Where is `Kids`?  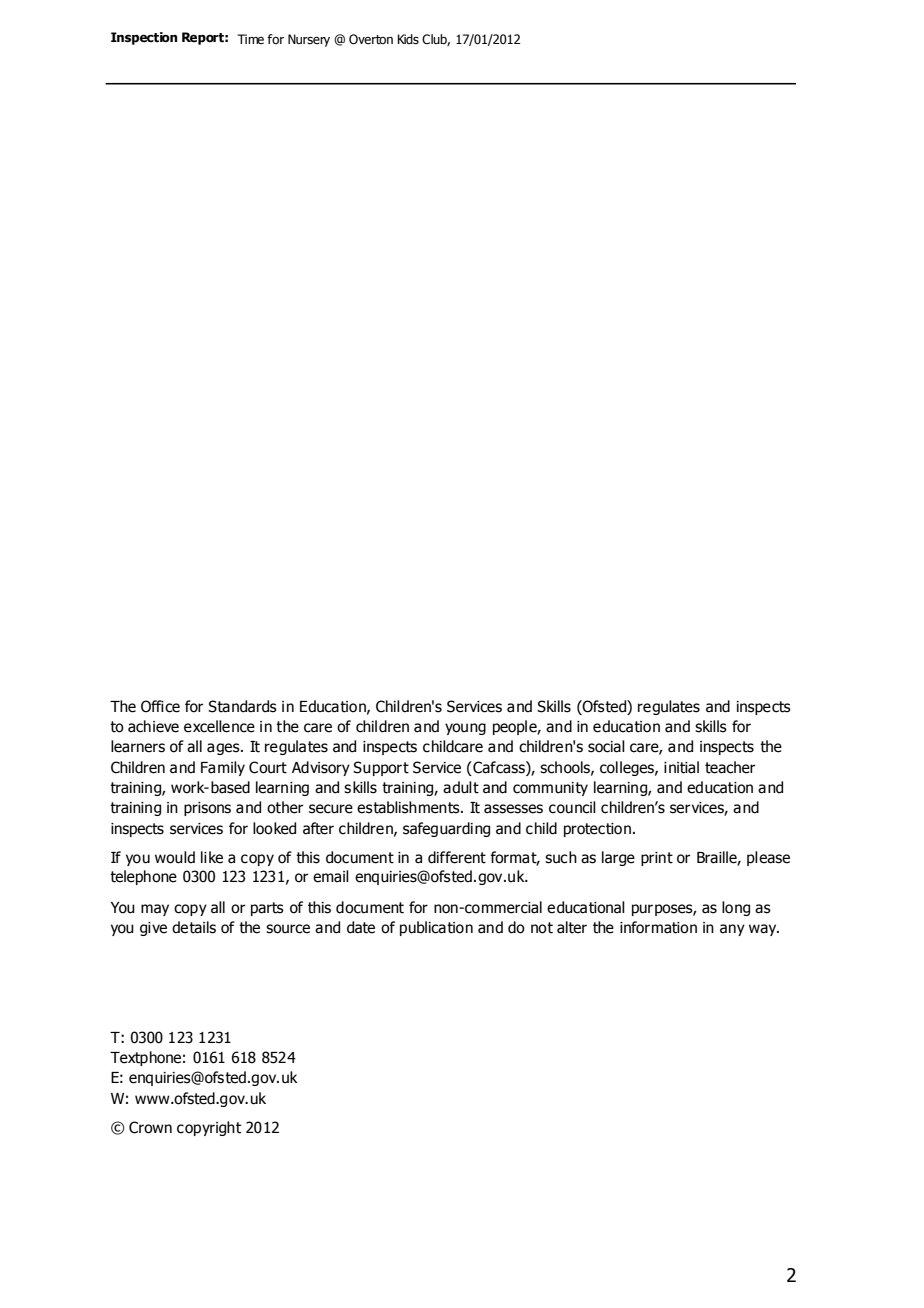
Kids is located at coordinates (408, 39).
